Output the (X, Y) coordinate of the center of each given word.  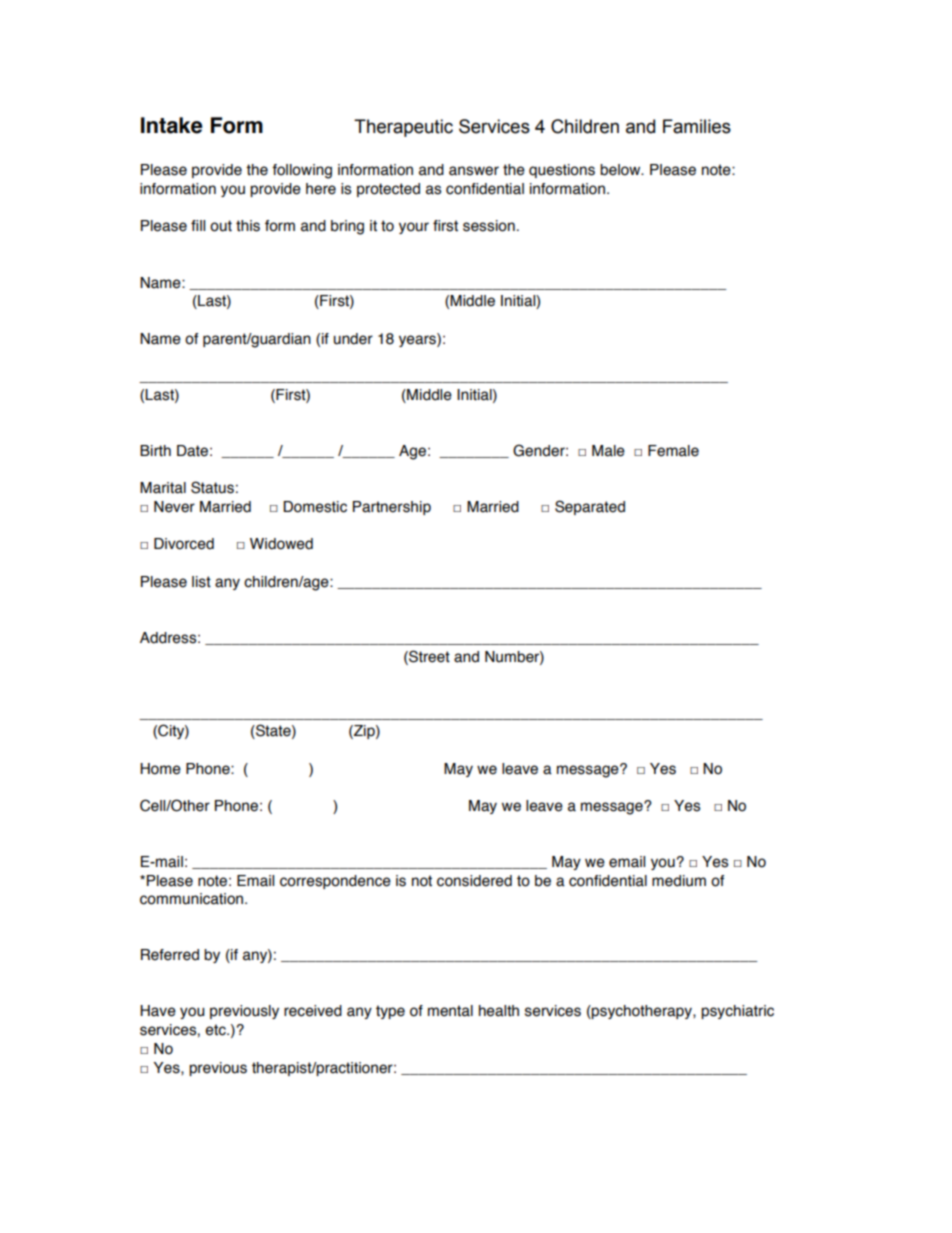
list (201, 582)
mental (450, 1011)
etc (216, 1030)
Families (697, 126)
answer (474, 171)
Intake (171, 125)
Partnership (392, 508)
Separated (590, 507)
